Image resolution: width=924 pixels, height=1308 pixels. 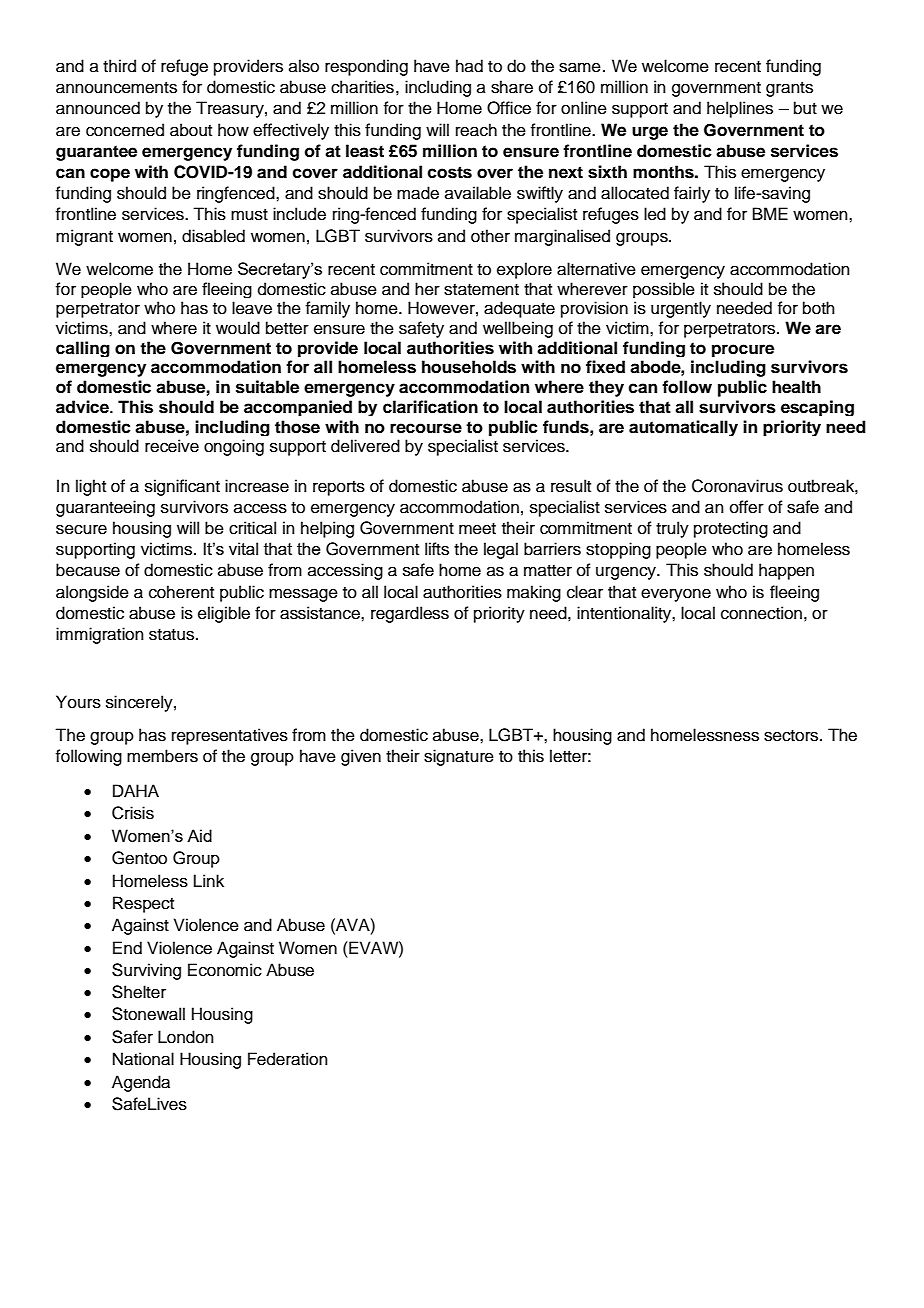 I want to click on Federation, so click(x=288, y=1059).
